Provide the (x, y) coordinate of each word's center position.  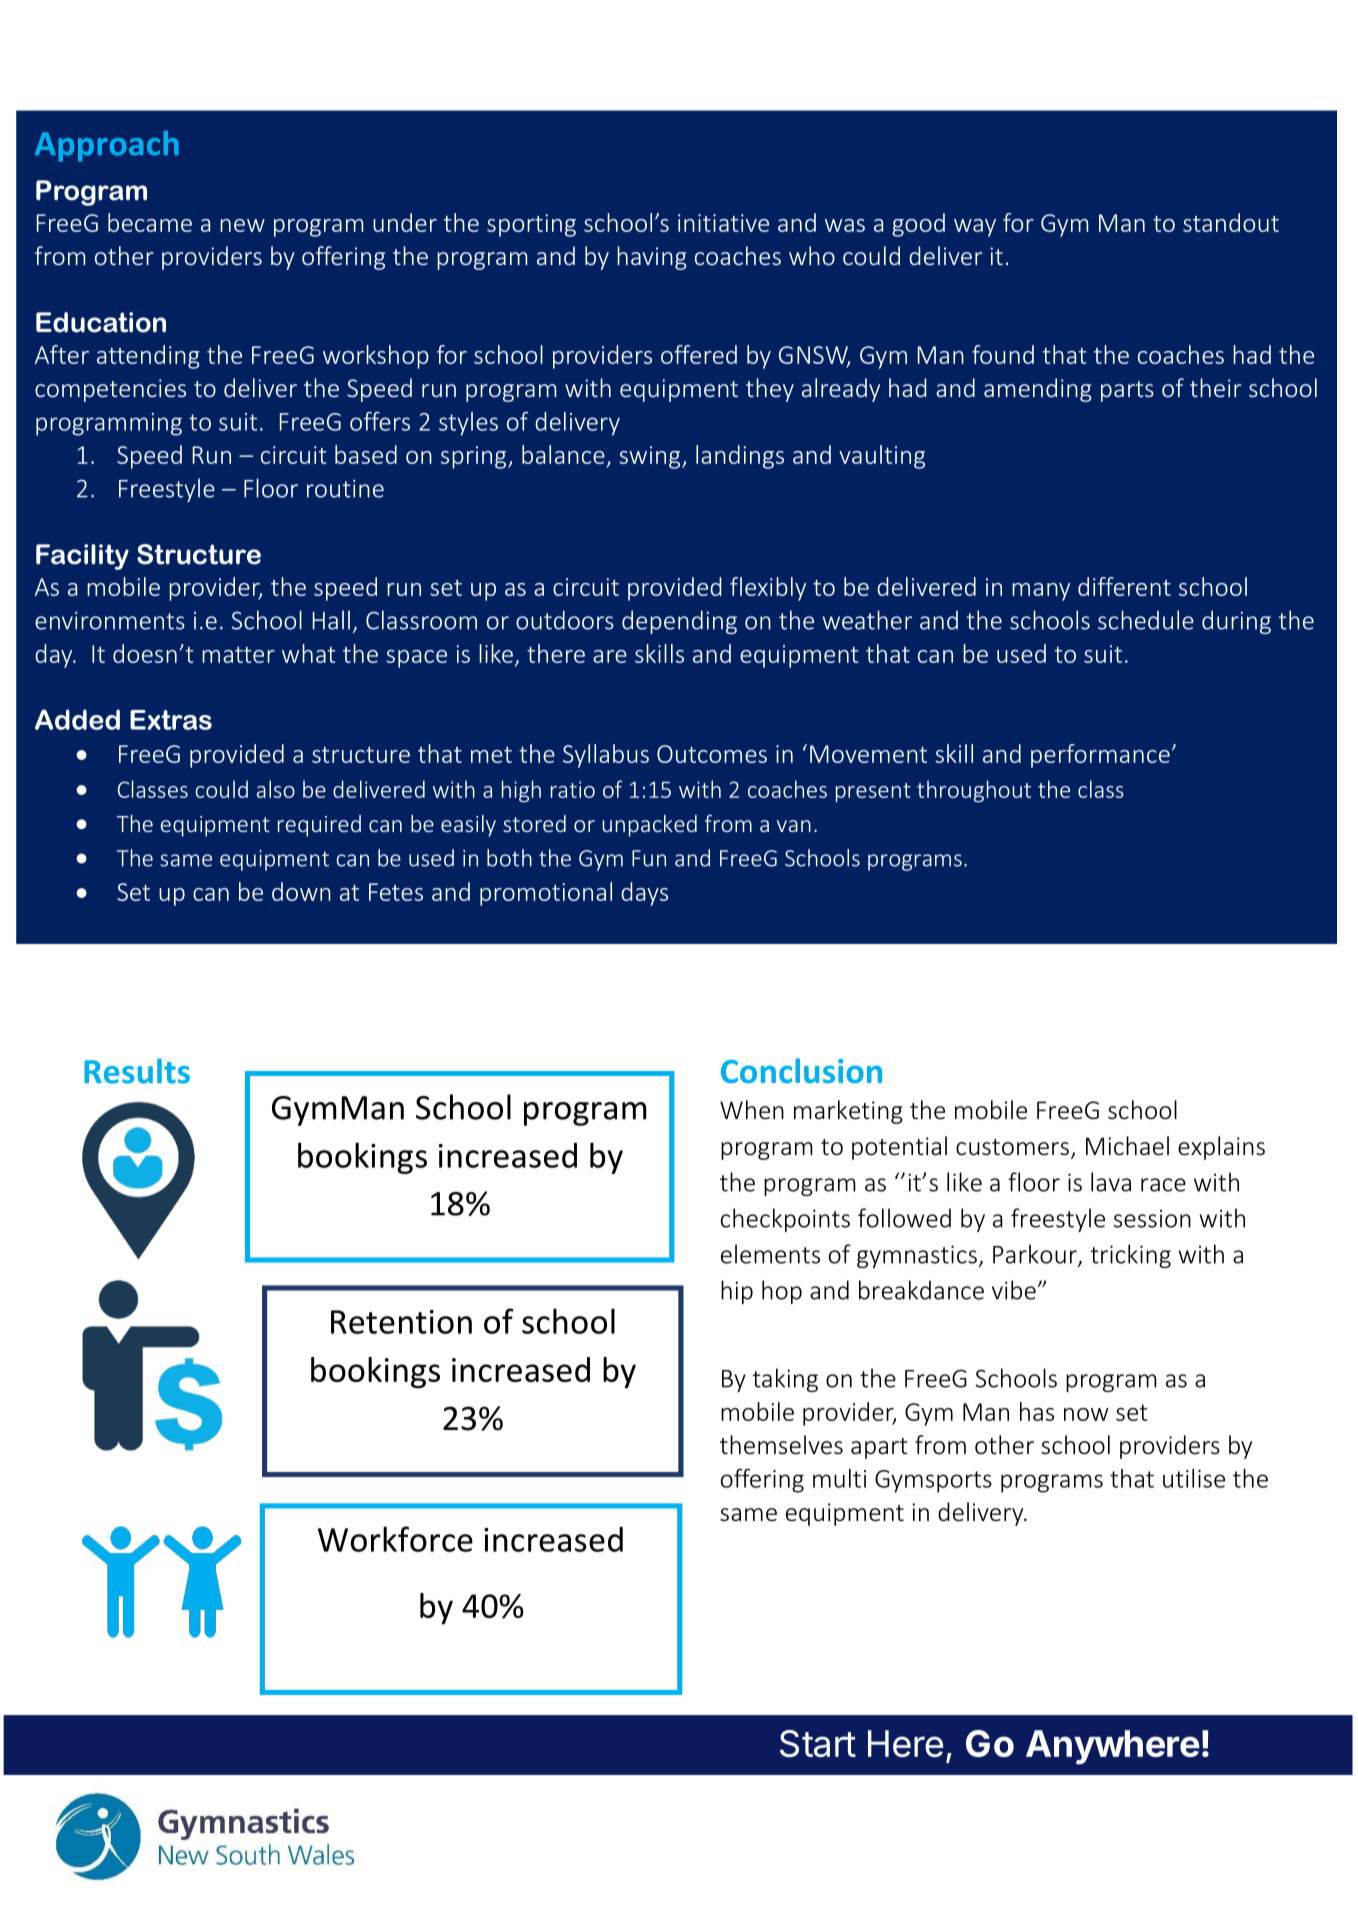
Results (137, 1071)
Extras (171, 720)
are (610, 656)
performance (1100, 756)
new (242, 225)
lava (1111, 1182)
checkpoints (785, 1220)
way (975, 228)
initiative (723, 223)
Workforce (395, 1539)
